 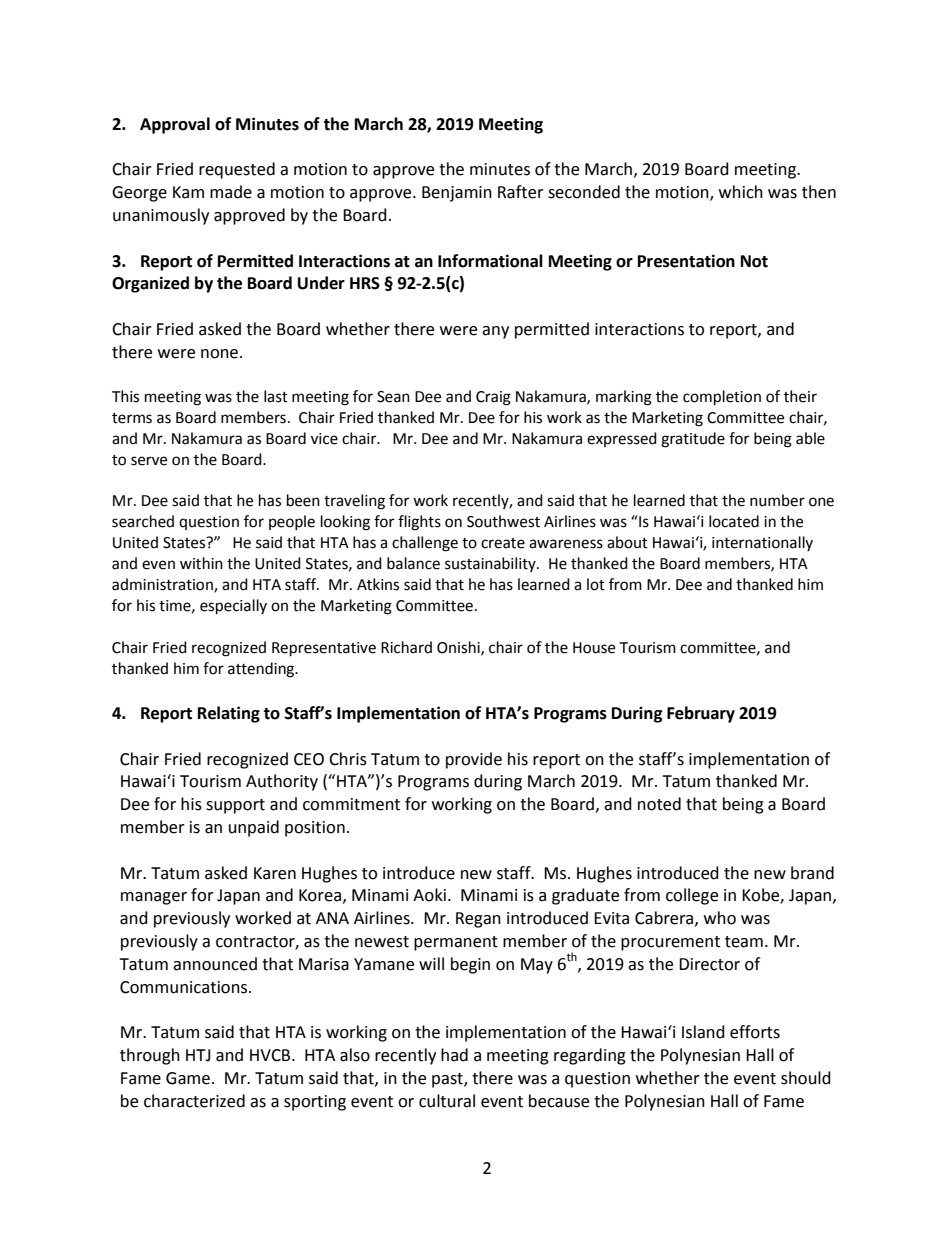 I want to click on provide, so click(x=474, y=760).
